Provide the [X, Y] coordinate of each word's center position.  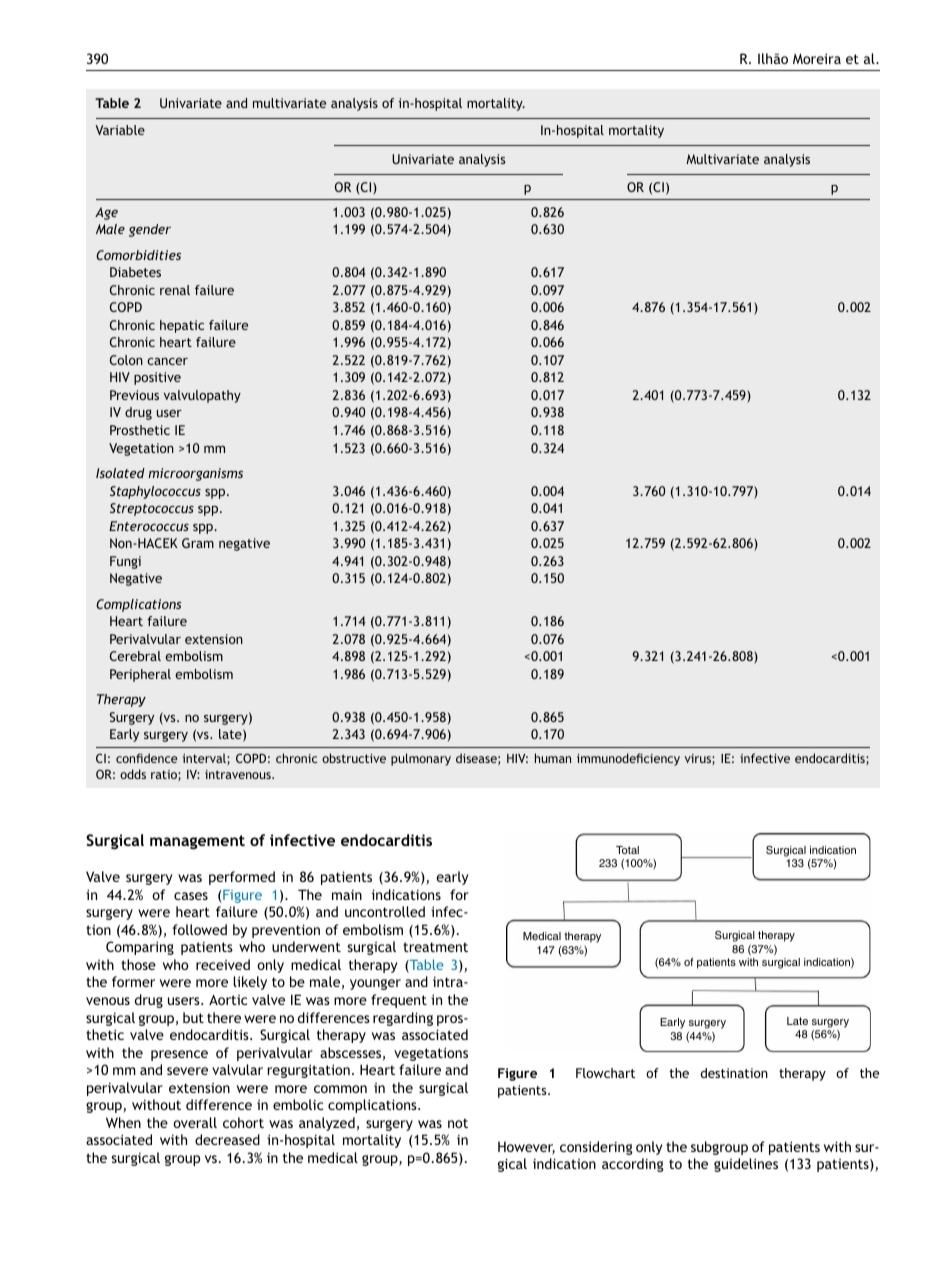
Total [627, 850]
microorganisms [195, 474]
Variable [120, 130]
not [458, 1123]
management [197, 842]
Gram [198, 543]
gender [150, 230]
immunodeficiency [628, 759]
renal [175, 290]
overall [195, 1122]
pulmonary [421, 759]
